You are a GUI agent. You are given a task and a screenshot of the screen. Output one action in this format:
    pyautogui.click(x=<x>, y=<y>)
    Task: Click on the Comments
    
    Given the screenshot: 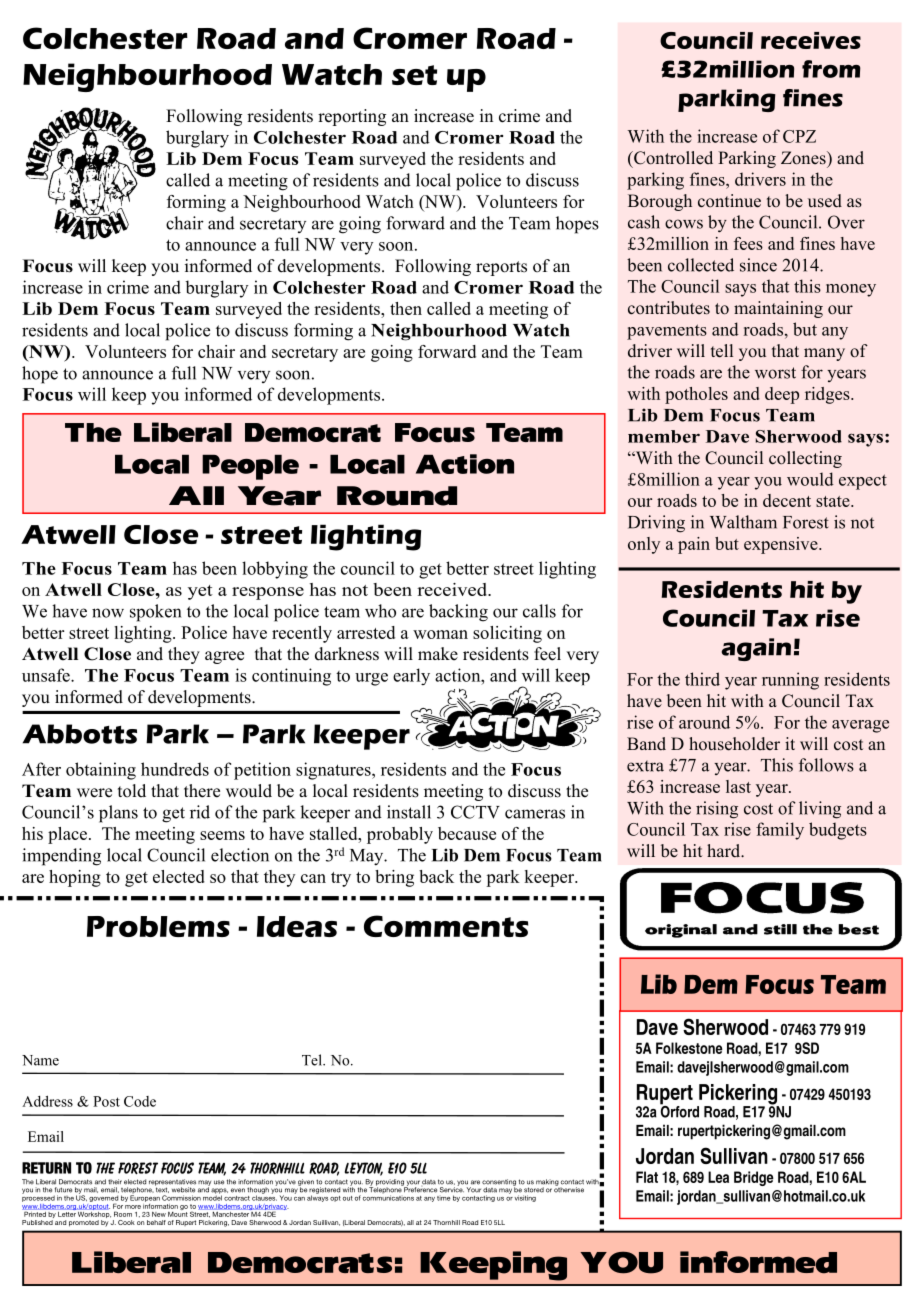 What is the action you would take?
    pyautogui.click(x=446, y=926)
